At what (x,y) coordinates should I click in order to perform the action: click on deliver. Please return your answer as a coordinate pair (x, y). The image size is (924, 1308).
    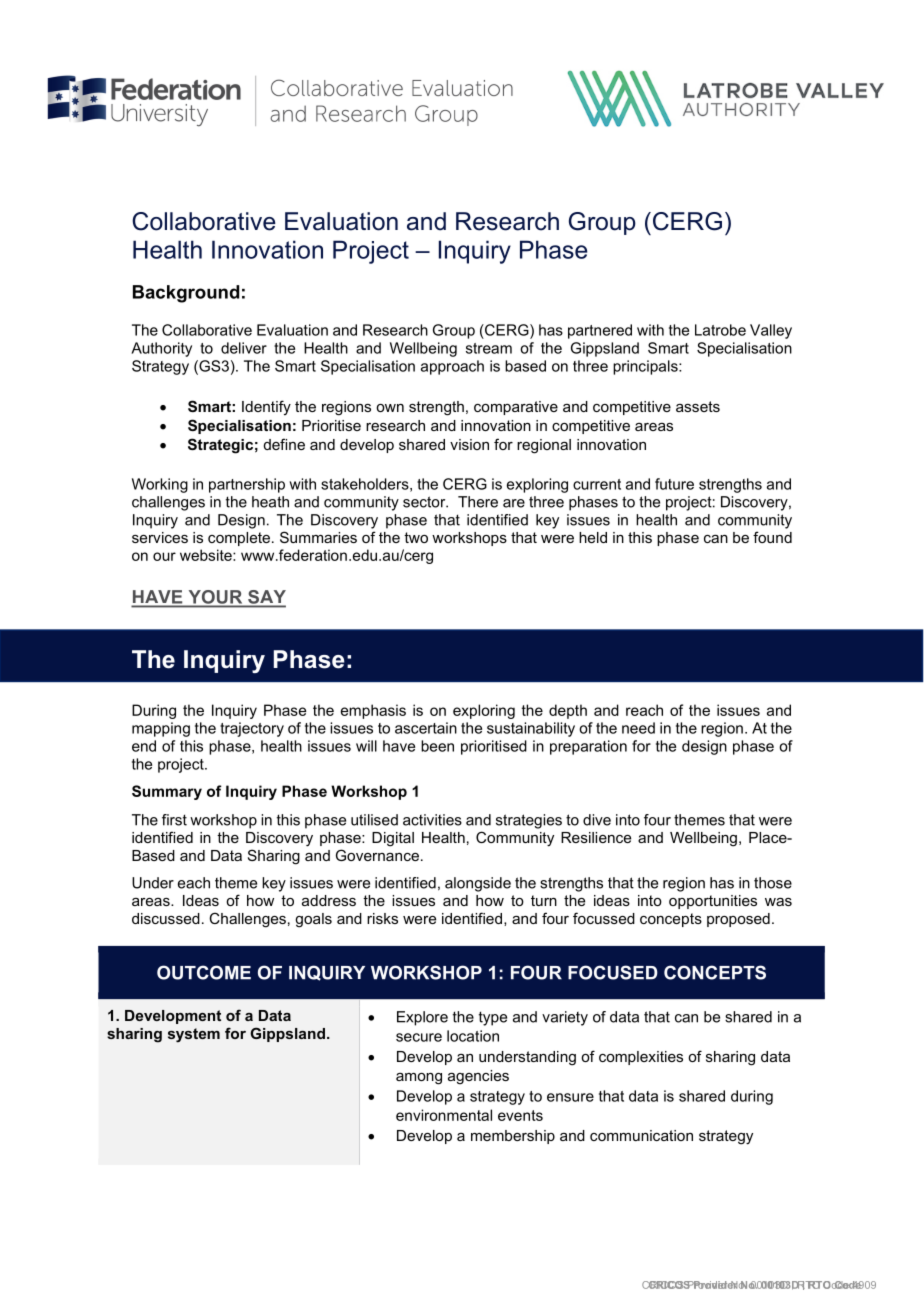
    Looking at the image, I should click on (244, 348).
